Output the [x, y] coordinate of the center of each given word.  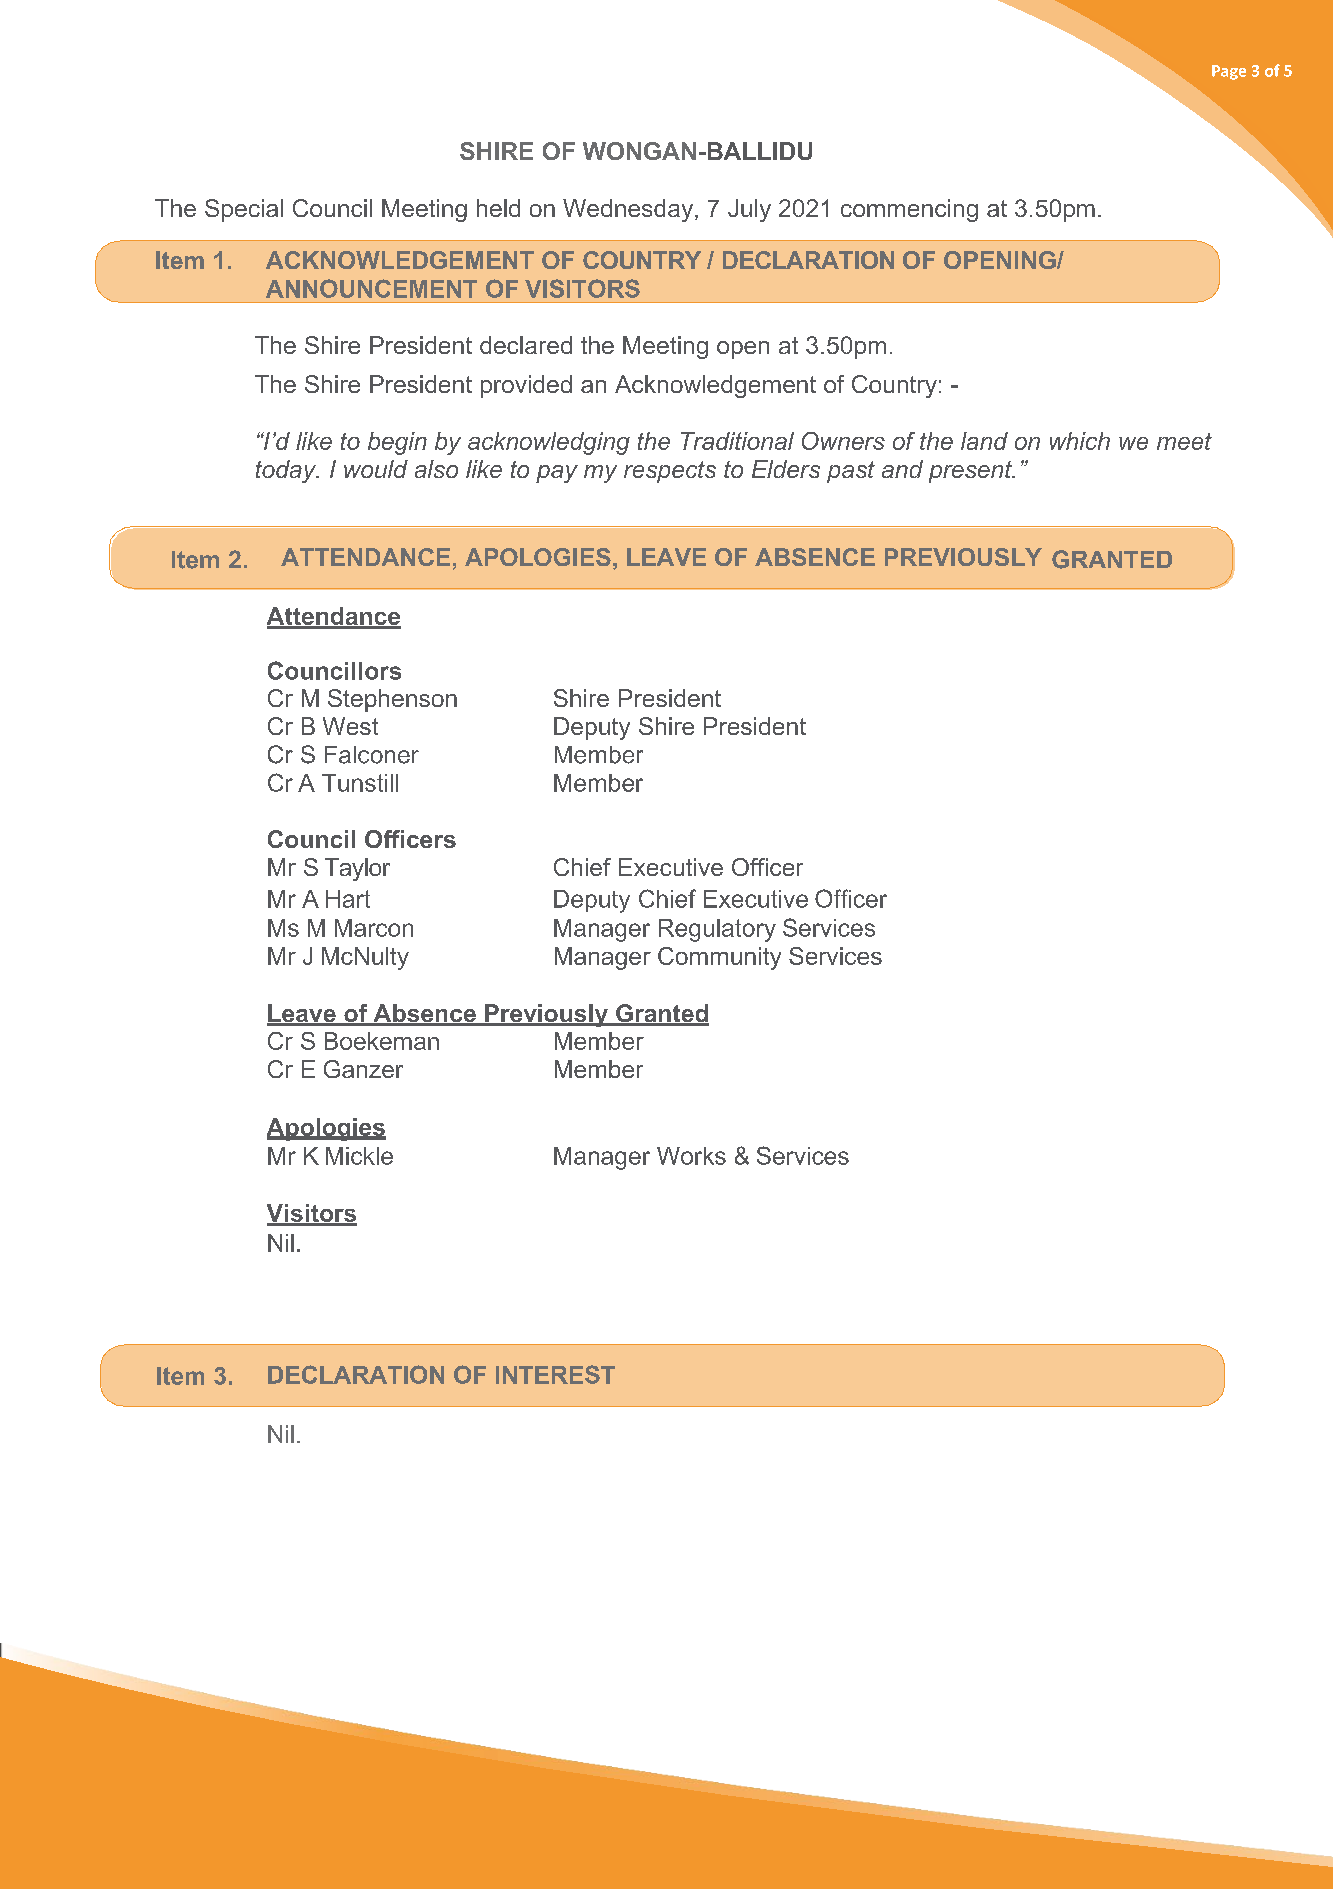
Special [244, 210]
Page [1229, 72]
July [749, 210]
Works [691, 1156]
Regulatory [717, 930]
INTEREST [555, 1374]
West [350, 726]
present [971, 472]
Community [719, 958]
